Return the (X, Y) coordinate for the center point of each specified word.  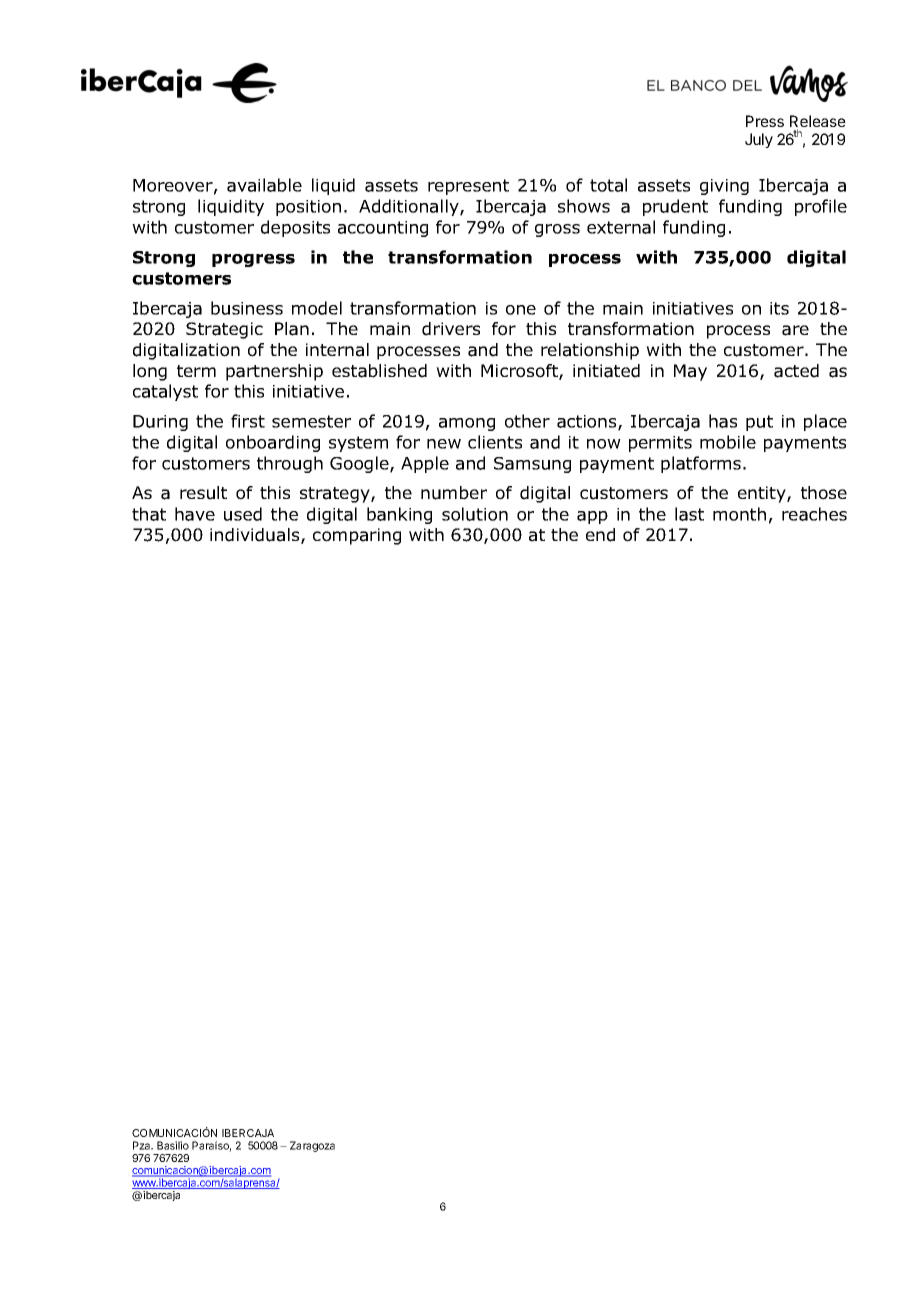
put (759, 423)
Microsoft (520, 372)
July (759, 140)
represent (468, 187)
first (248, 421)
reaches (814, 514)
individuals (256, 536)
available (264, 185)
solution (475, 514)
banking (399, 515)
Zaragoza (312, 1146)
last (689, 514)
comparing (357, 536)
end (600, 535)
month (739, 514)
